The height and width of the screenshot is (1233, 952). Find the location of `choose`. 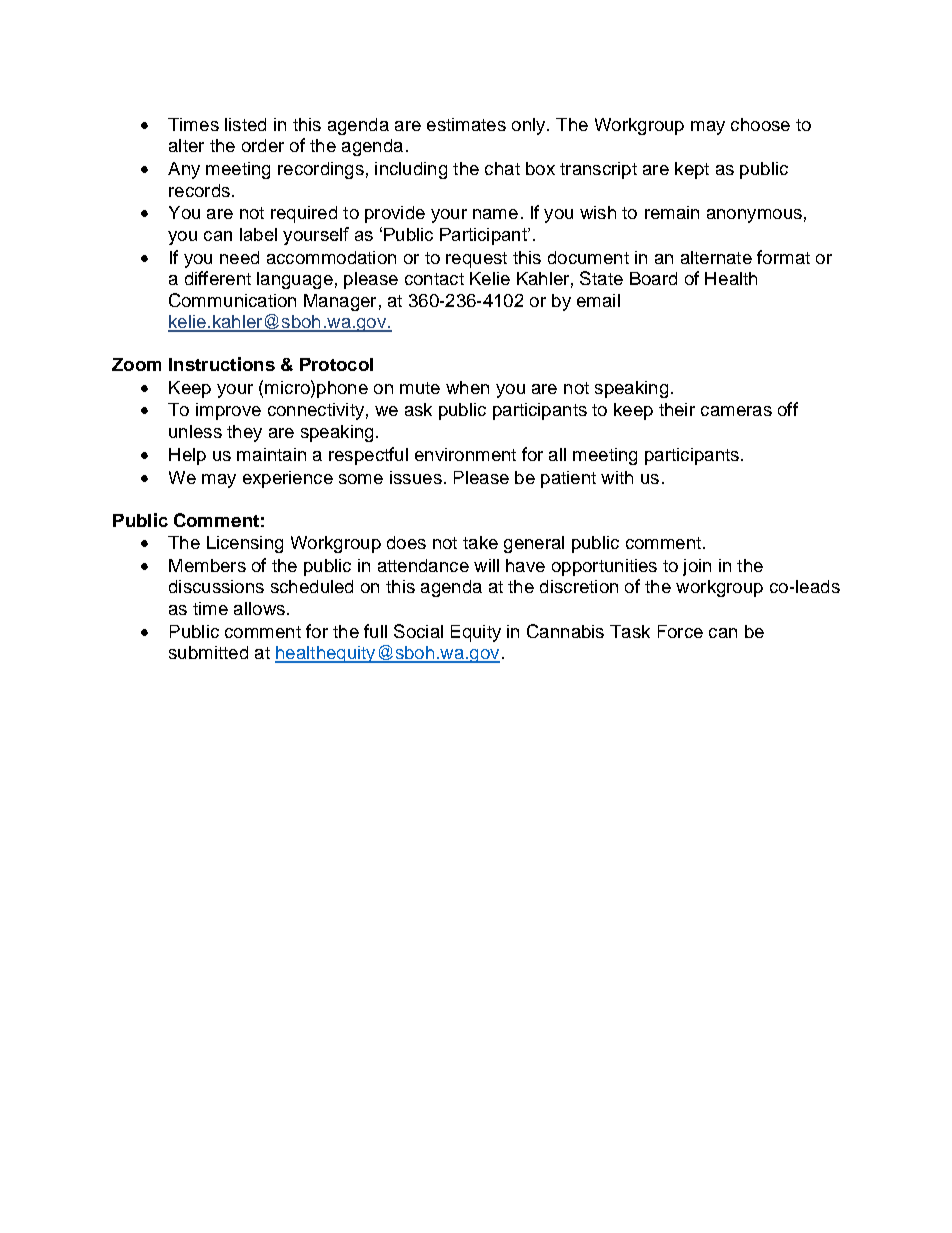

choose is located at coordinates (760, 124).
